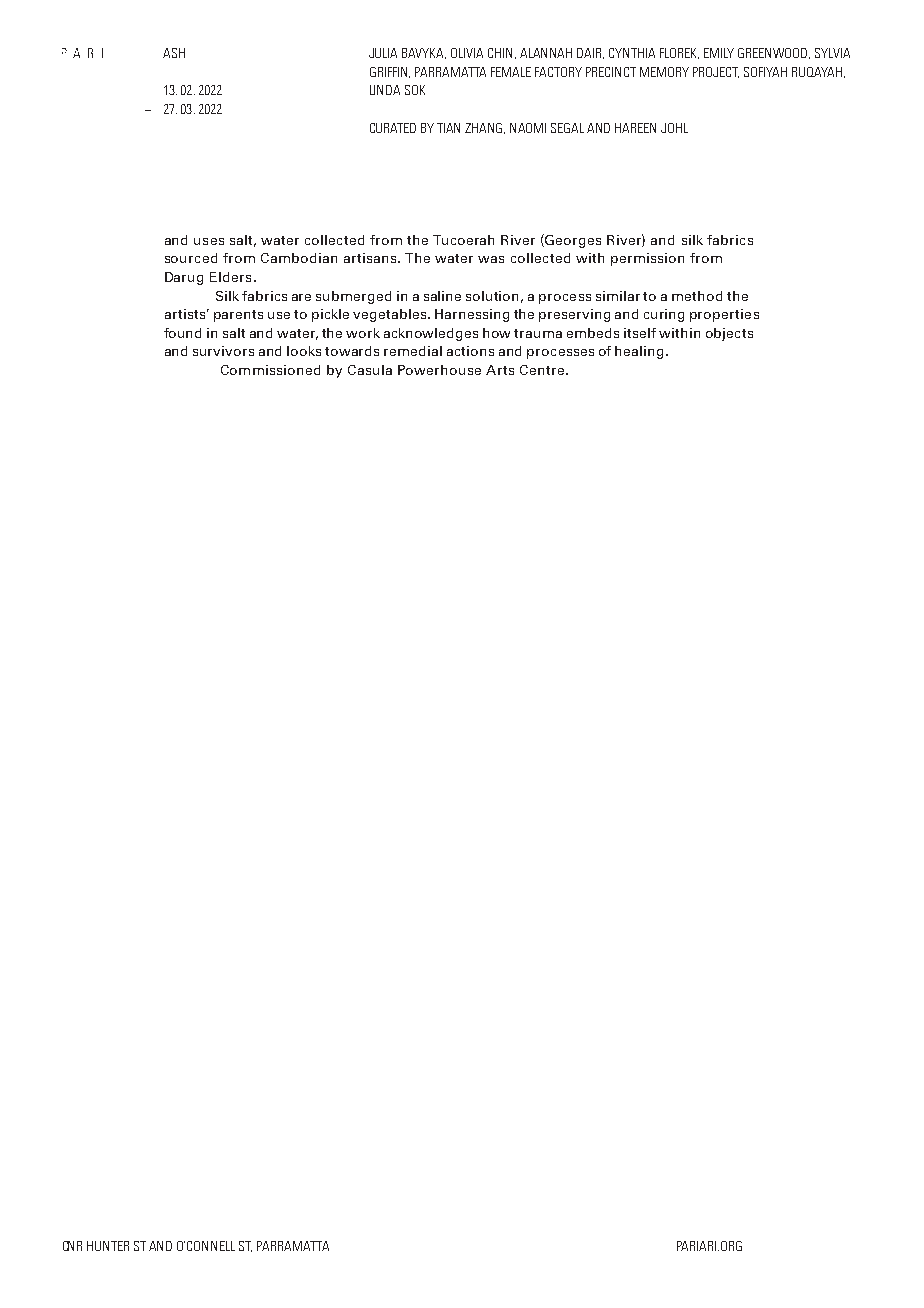 The image size is (924, 1308). I want to click on objects, so click(729, 334).
